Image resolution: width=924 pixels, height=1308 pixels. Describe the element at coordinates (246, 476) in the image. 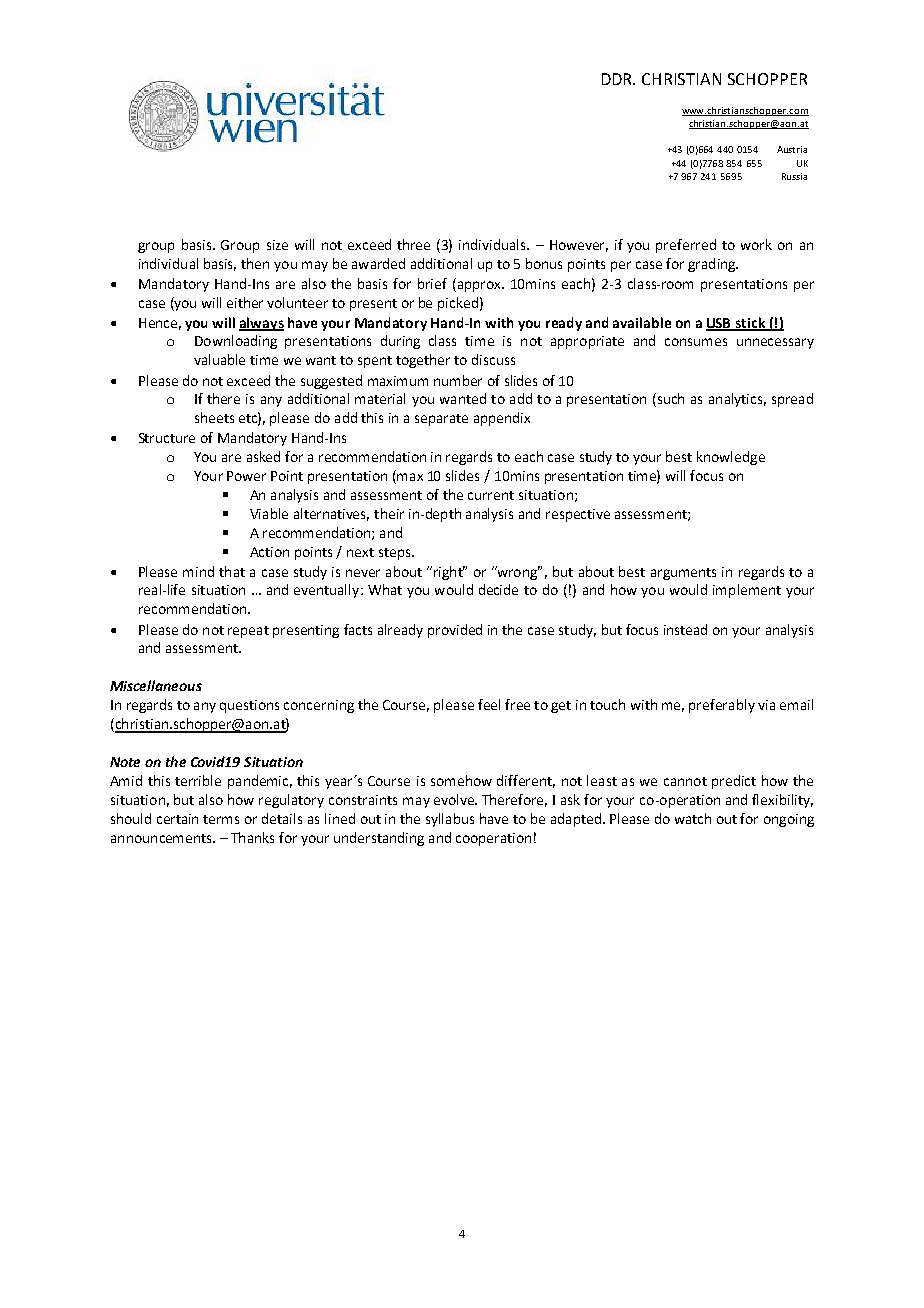

I see `Power` at that location.
